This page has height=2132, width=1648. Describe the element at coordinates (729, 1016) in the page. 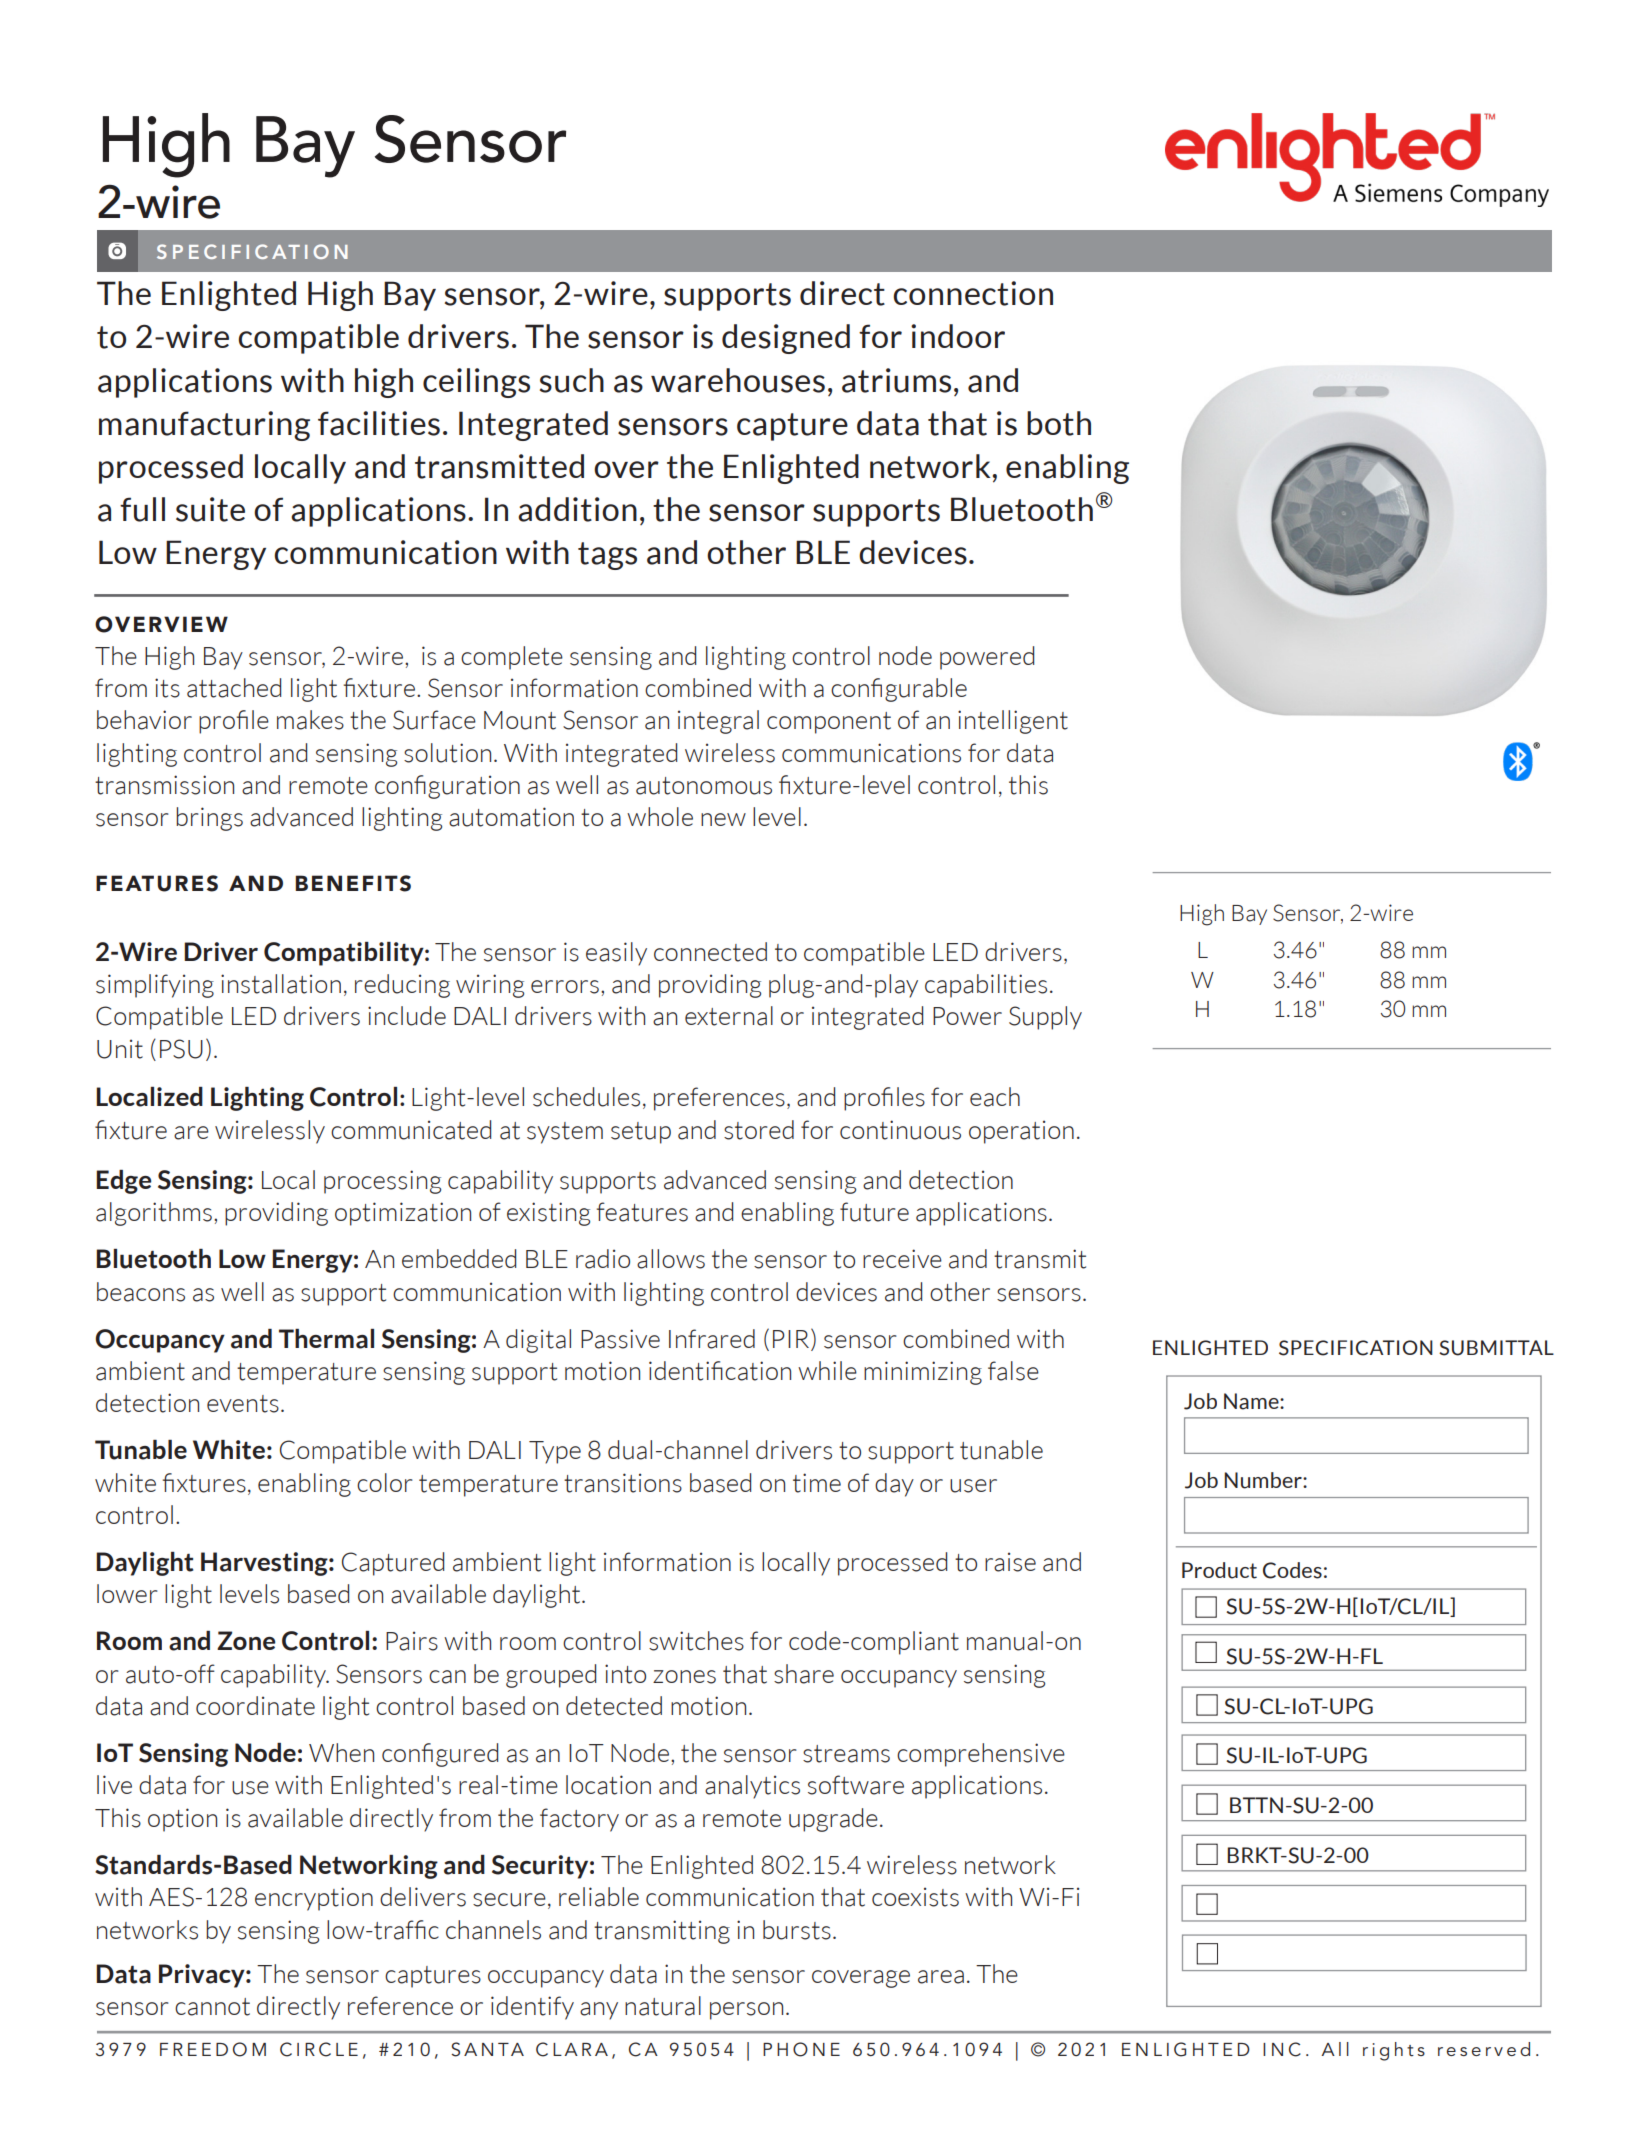

I see `external` at that location.
